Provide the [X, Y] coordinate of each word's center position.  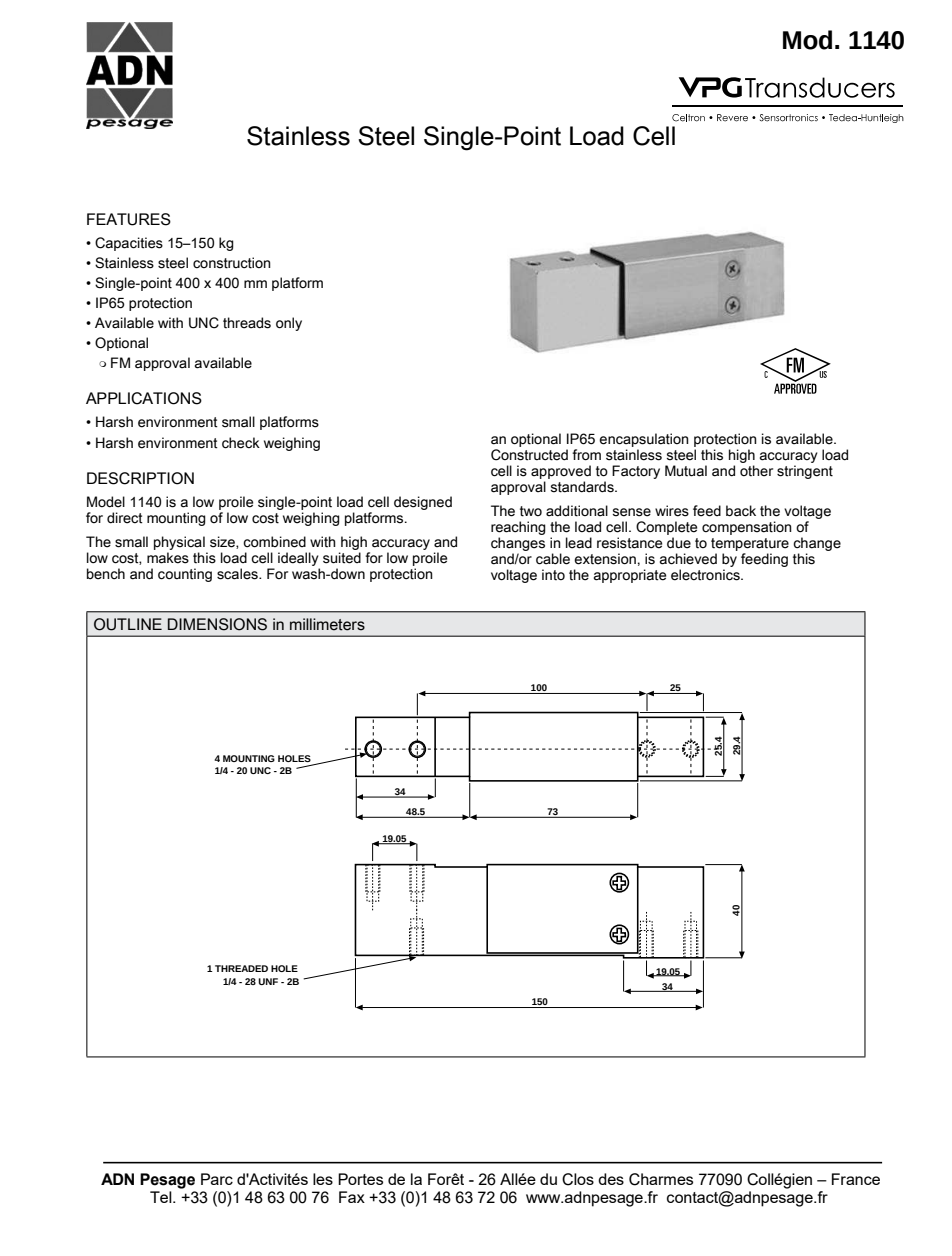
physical [180, 544]
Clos [578, 1179]
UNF [268, 981]
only [289, 324]
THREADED [241, 968]
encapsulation [644, 440]
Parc [217, 1179]
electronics [706, 575]
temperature [750, 544]
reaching [518, 528]
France [856, 1179]
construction [232, 263]
